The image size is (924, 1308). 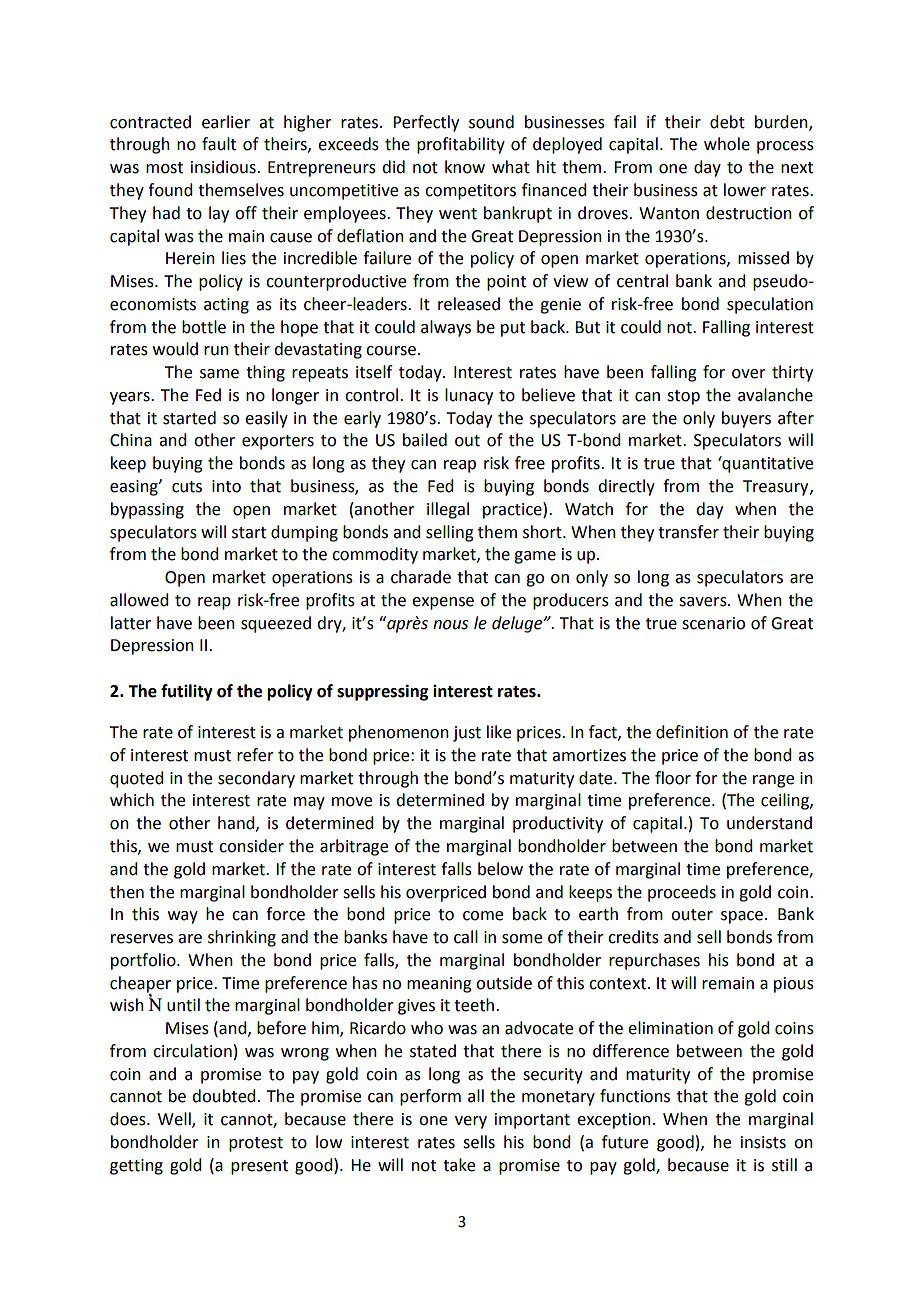 I want to click on profitability, so click(x=461, y=145).
